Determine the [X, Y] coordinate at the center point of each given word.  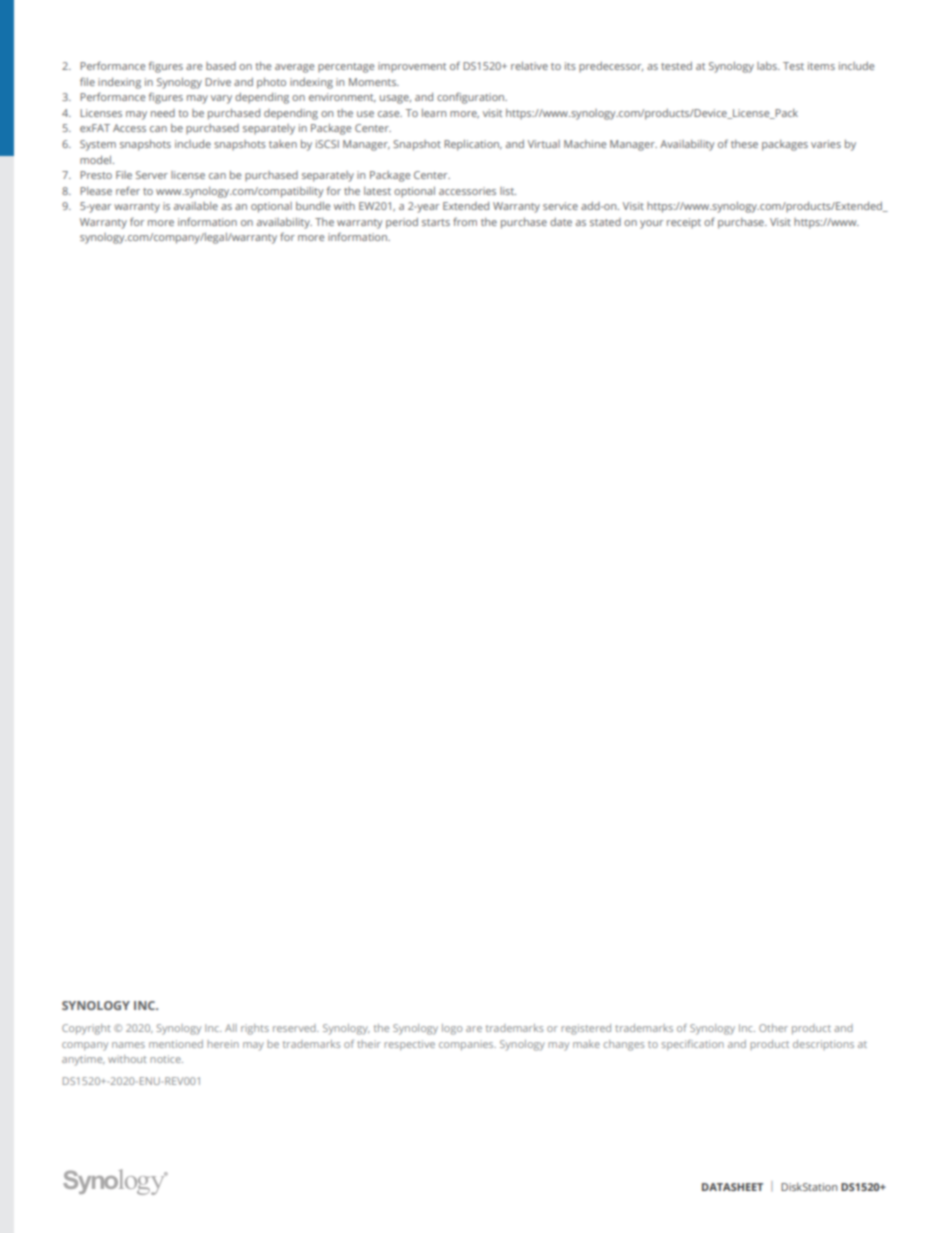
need [163, 113]
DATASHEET [732, 1187]
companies [467, 1045]
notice [166, 1059]
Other [773, 1028]
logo [452, 1029]
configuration [472, 98]
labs [768, 66]
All [231, 1028]
